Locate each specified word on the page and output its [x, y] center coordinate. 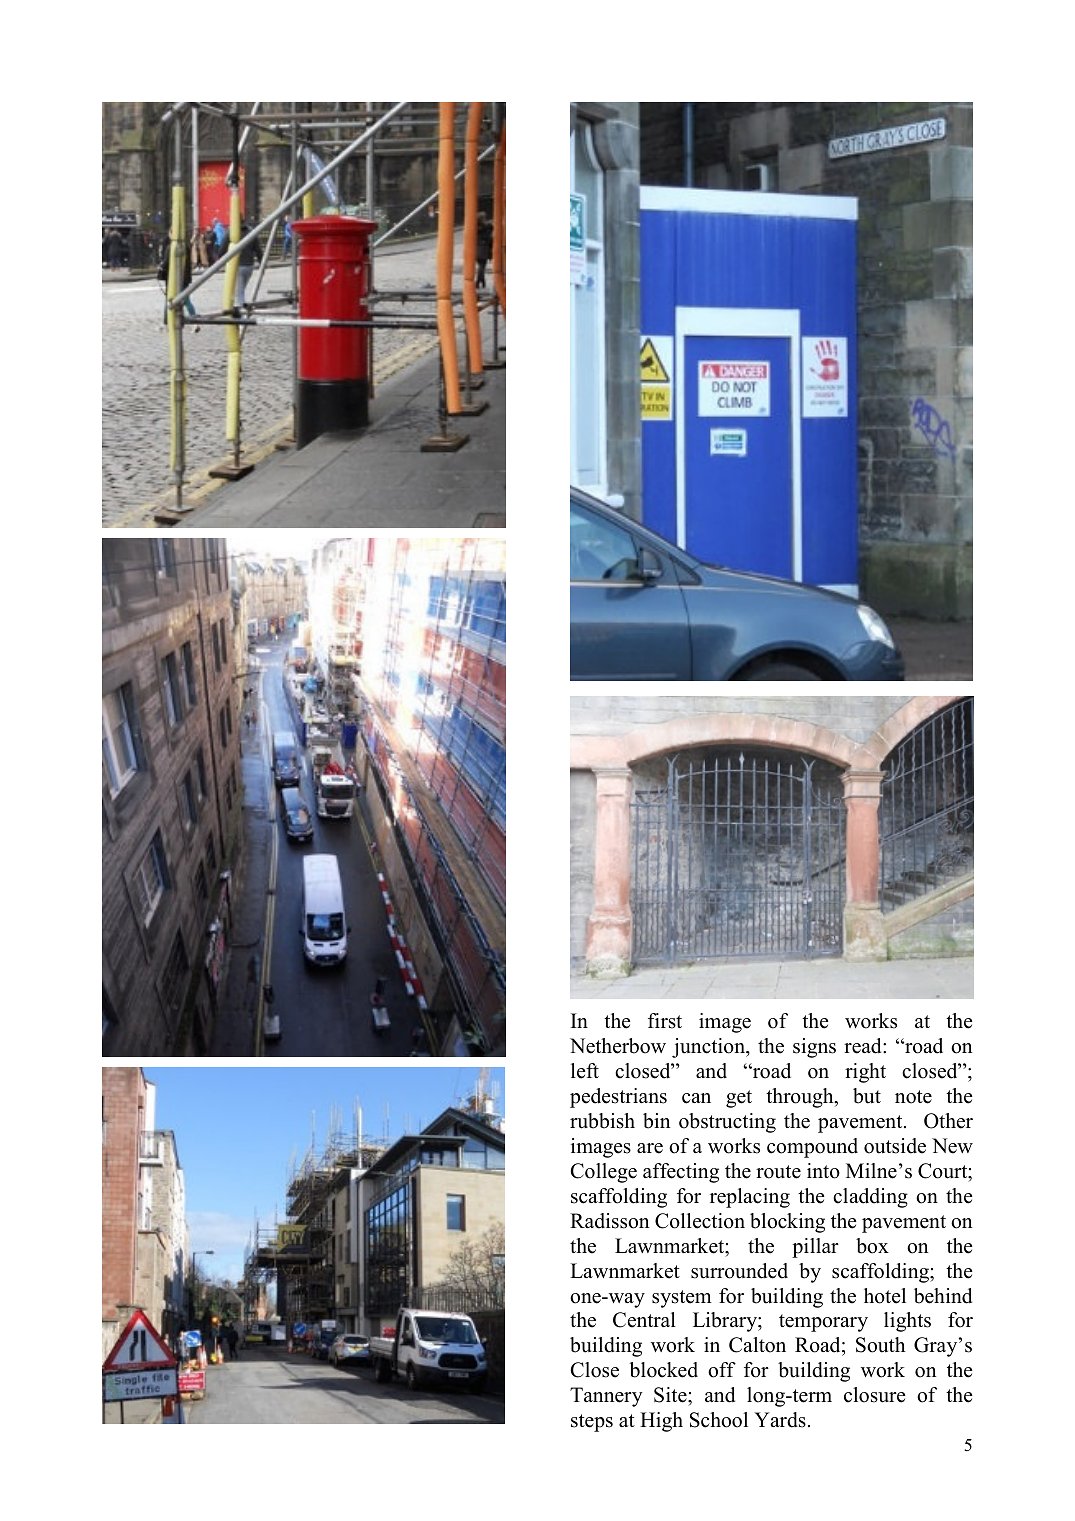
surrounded [739, 1271]
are [650, 1148]
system [682, 1299]
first [665, 1021]
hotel [885, 1296]
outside [895, 1146]
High [661, 1422]
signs [814, 1048]
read [864, 1046]
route [778, 1172]
